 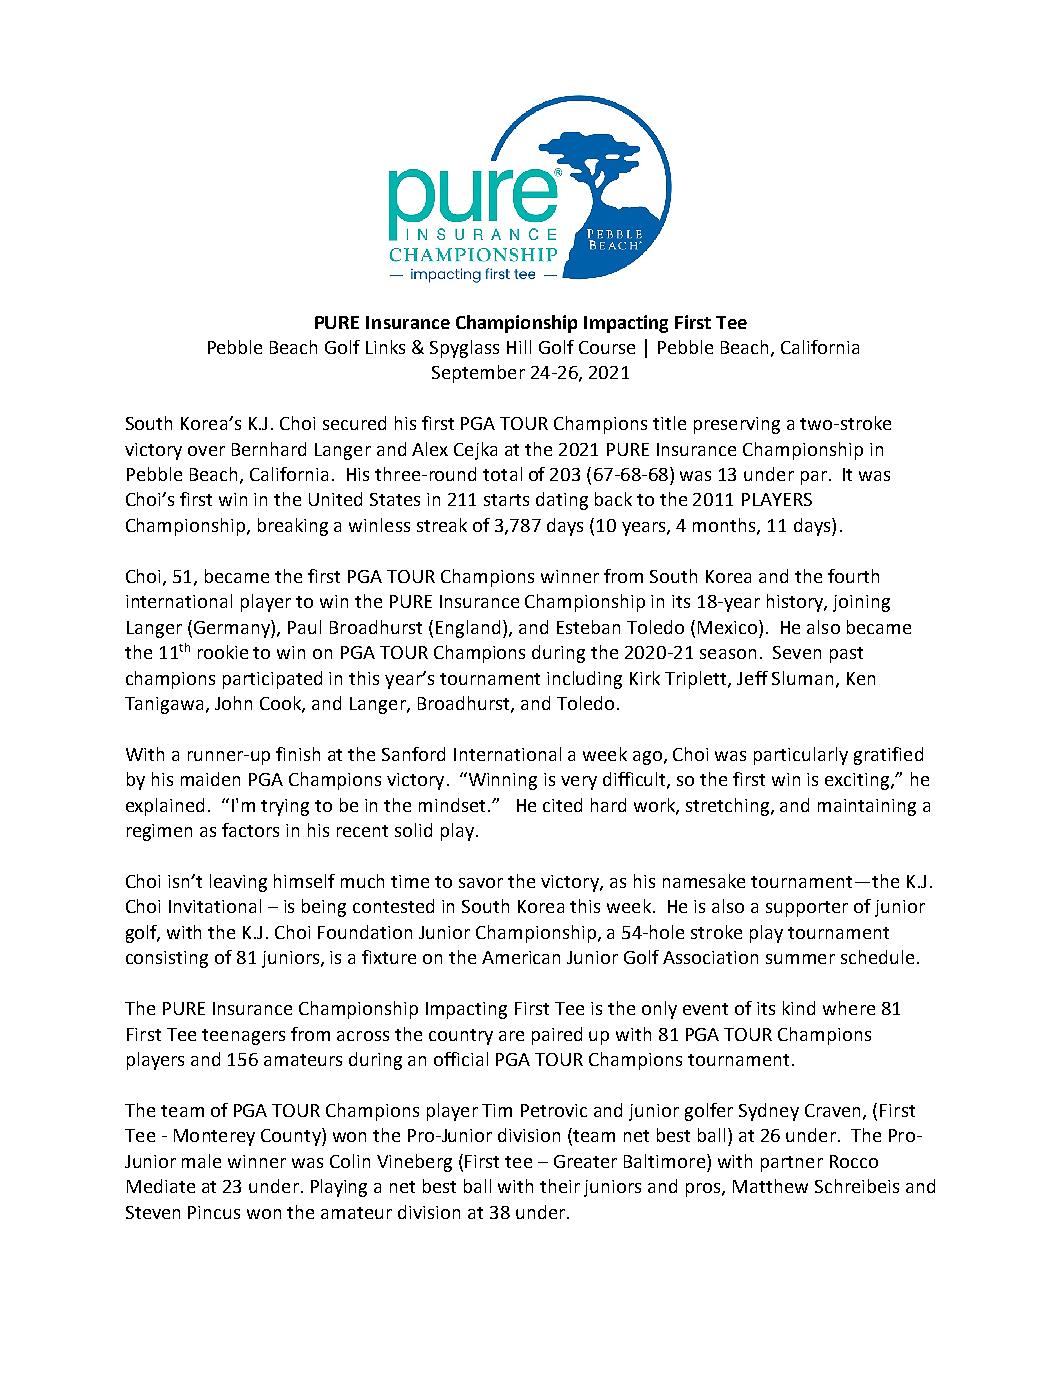 What do you see at coordinates (206, 451) in the page?
I see `over` at bounding box center [206, 451].
